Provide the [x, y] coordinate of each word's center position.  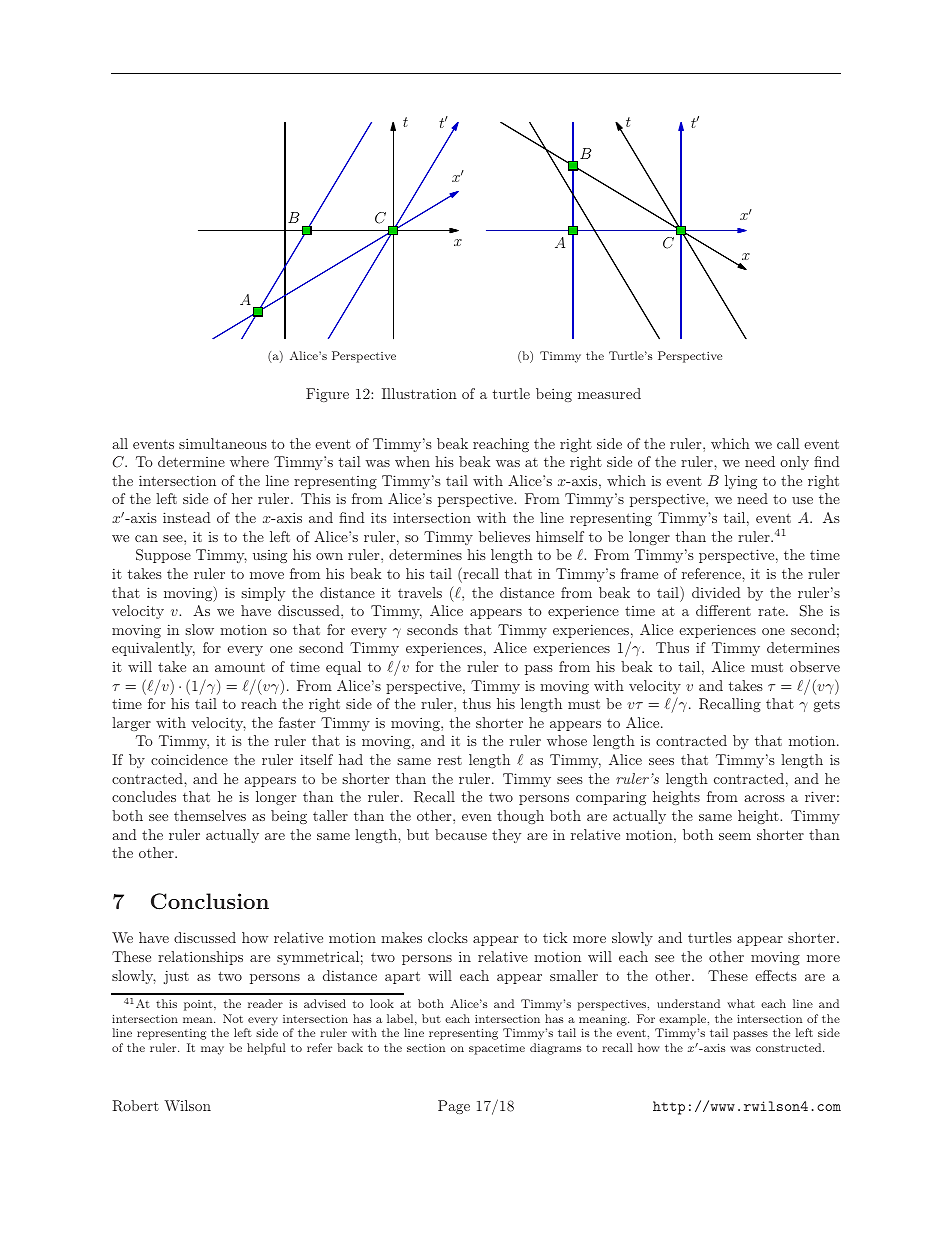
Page [454, 1107]
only [794, 463]
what [741, 1003]
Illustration [419, 393]
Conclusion [210, 901]
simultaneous [223, 443]
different [723, 610]
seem [735, 836]
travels [420, 592]
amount [240, 667]
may [212, 1050]
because [461, 834]
